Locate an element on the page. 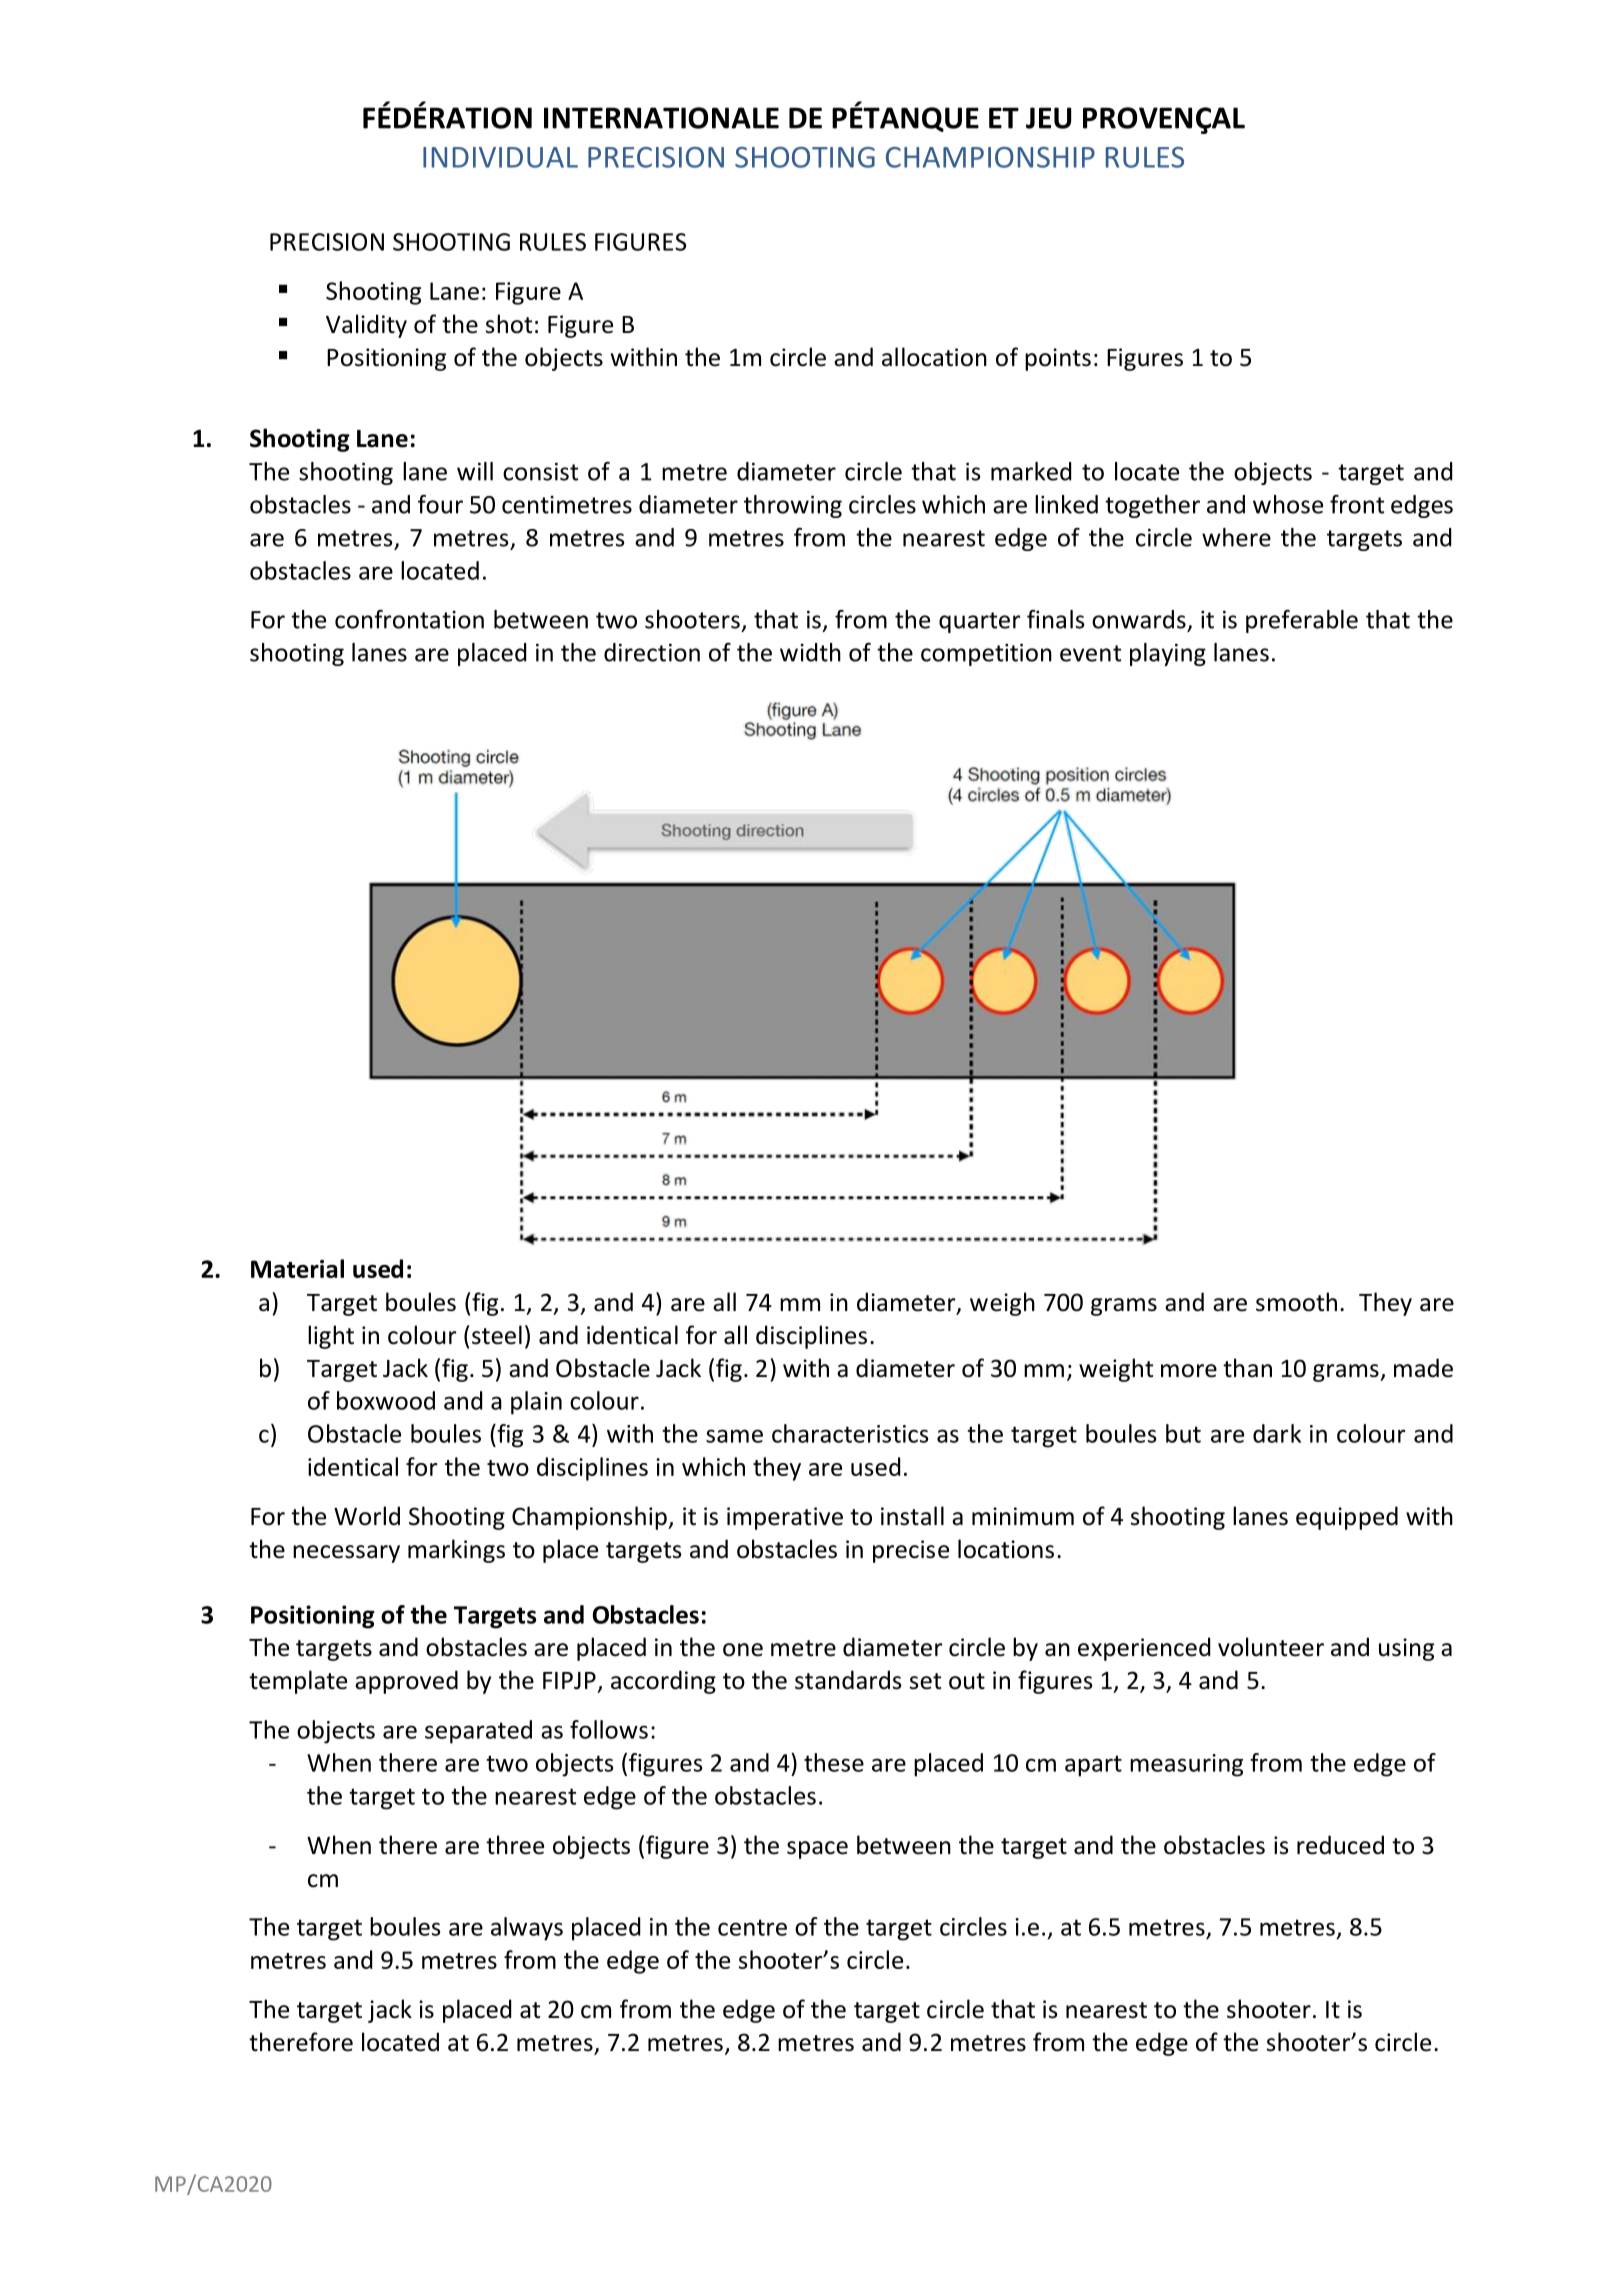  points is located at coordinates (1058, 359).
